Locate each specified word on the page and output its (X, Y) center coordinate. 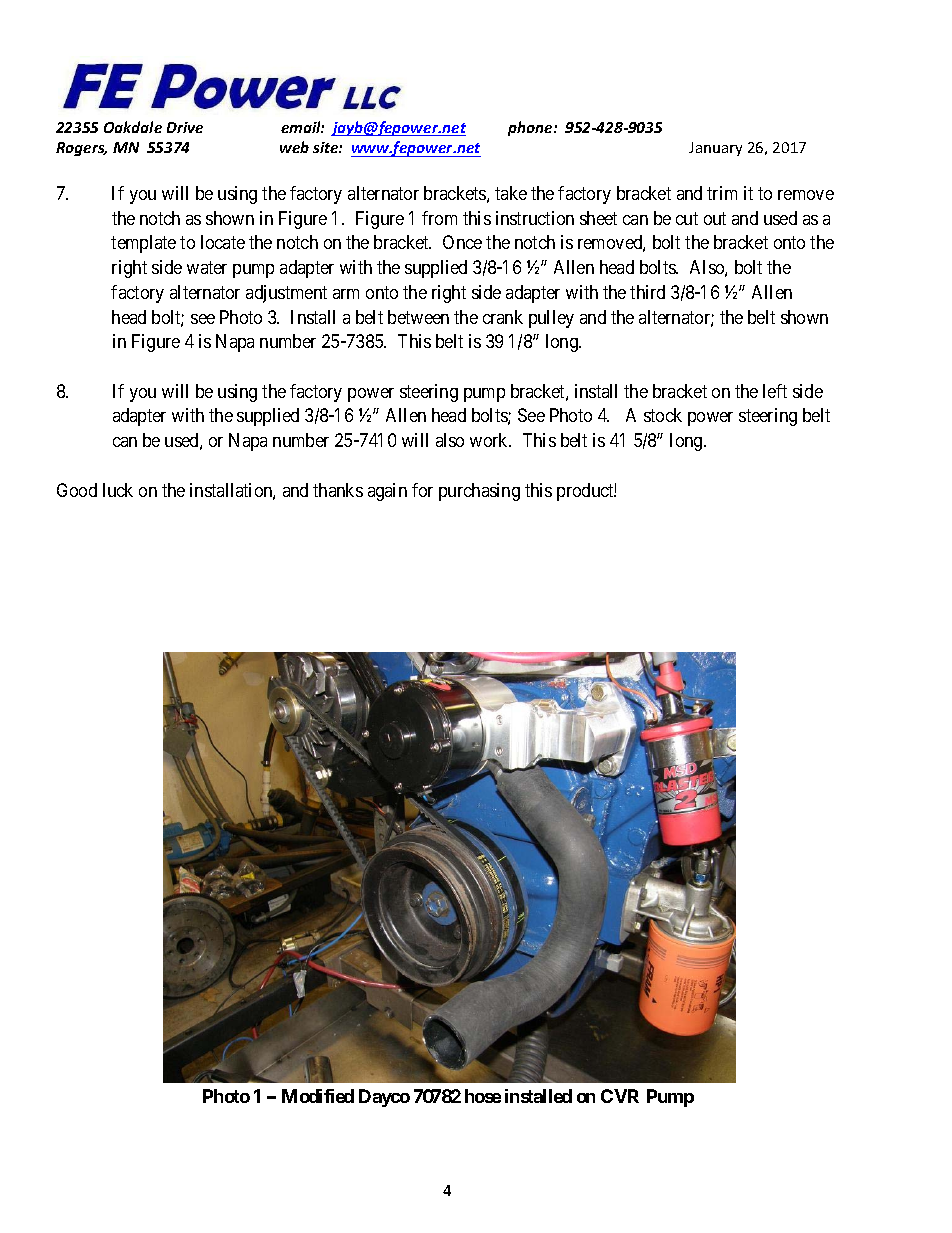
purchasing (479, 492)
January (715, 149)
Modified (318, 1096)
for (422, 490)
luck (118, 490)
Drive (185, 127)
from (439, 218)
